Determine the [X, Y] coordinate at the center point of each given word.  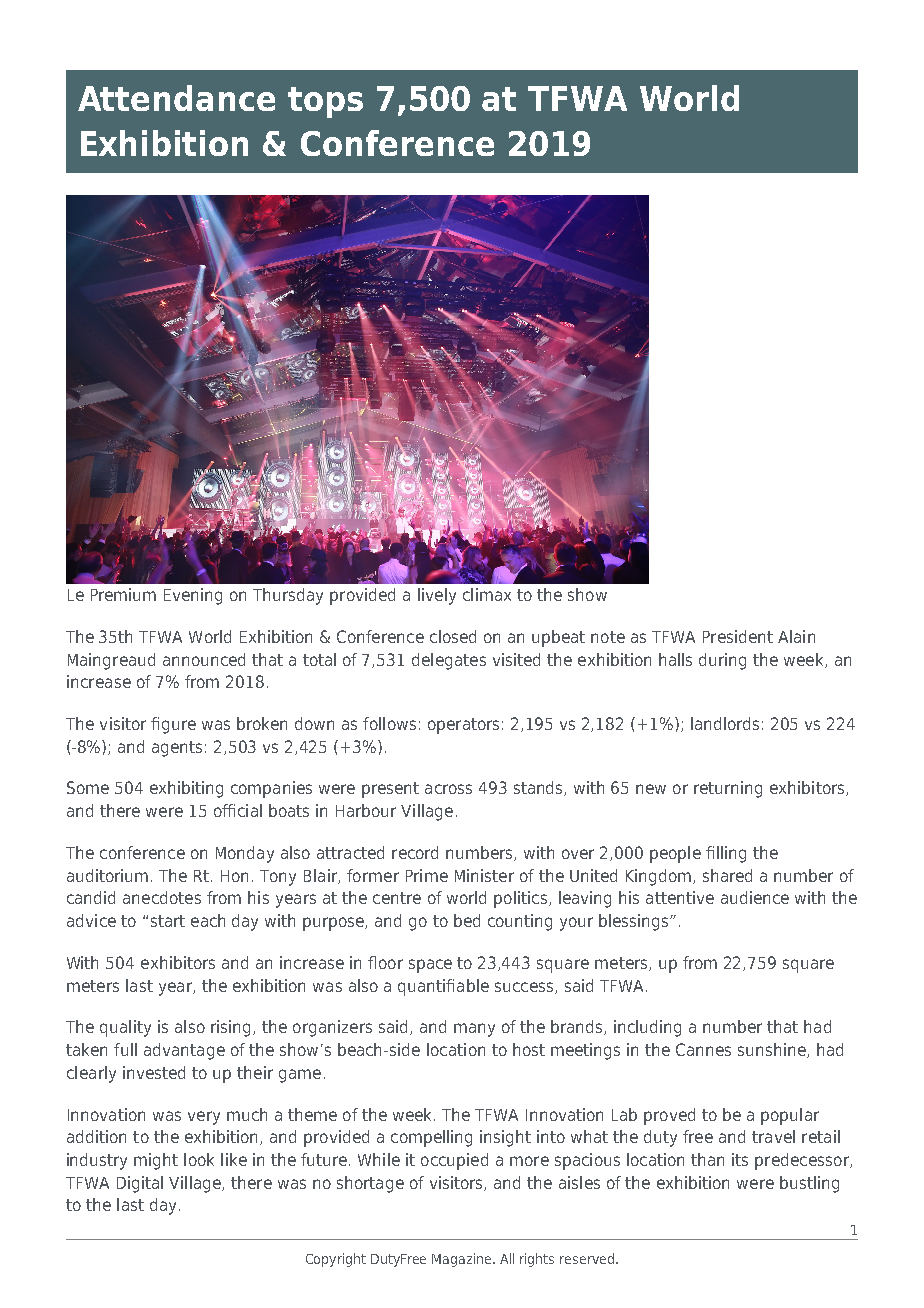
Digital [140, 1184]
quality [125, 1028]
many [474, 1030]
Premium [123, 594]
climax [487, 594]
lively [437, 596]
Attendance [176, 98]
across [448, 789]
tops [325, 102]
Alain [796, 636]
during [722, 661]
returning [728, 789]
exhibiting [186, 789]
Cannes [703, 1049]
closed [453, 636]
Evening [193, 596]
